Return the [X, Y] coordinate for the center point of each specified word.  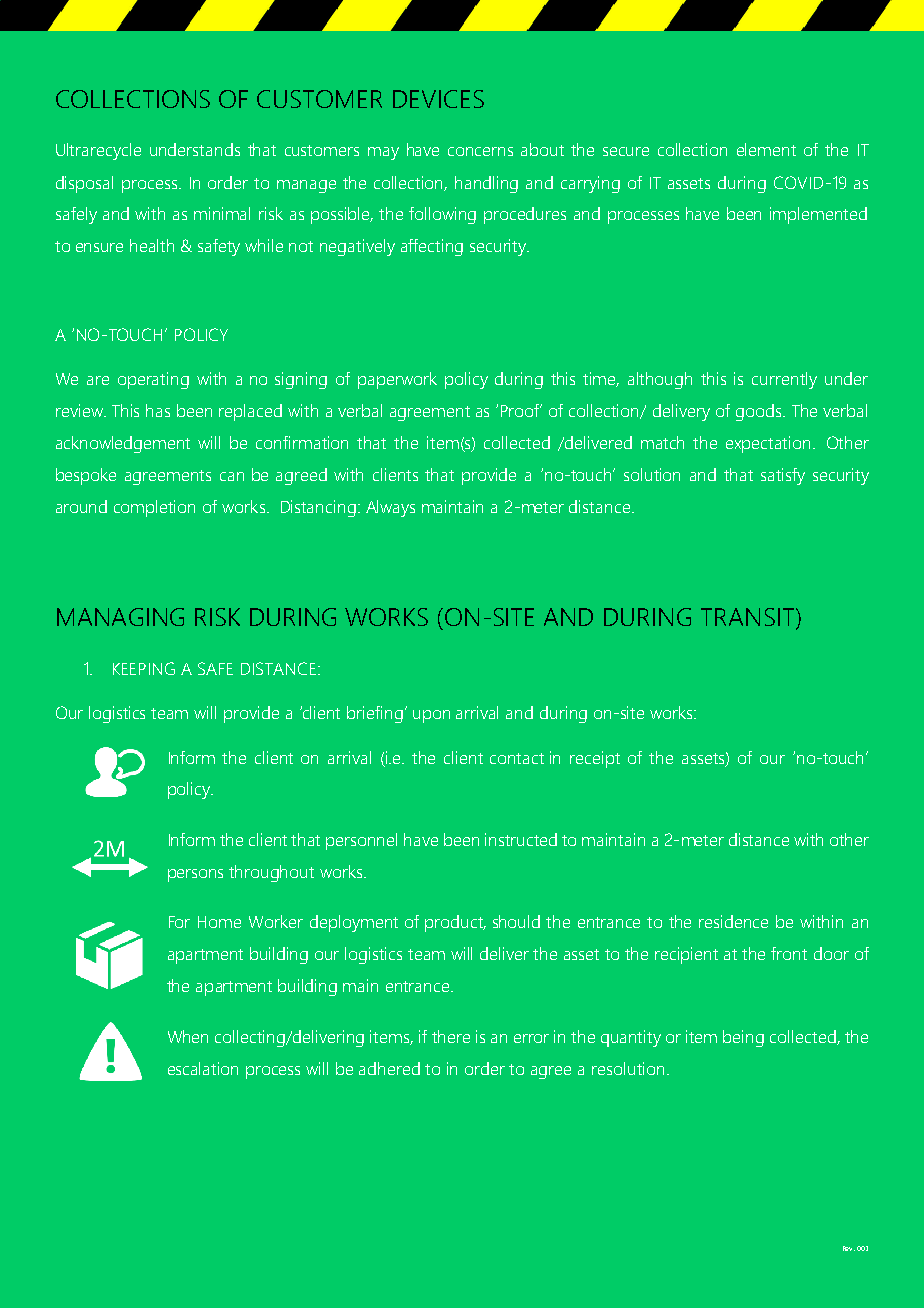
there [451, 1036]
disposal [84, 184]
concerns [480, 151]
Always [390, 508]
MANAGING [120, 617]
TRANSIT [749, 618]
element [766, 149]
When [188, 1036]
